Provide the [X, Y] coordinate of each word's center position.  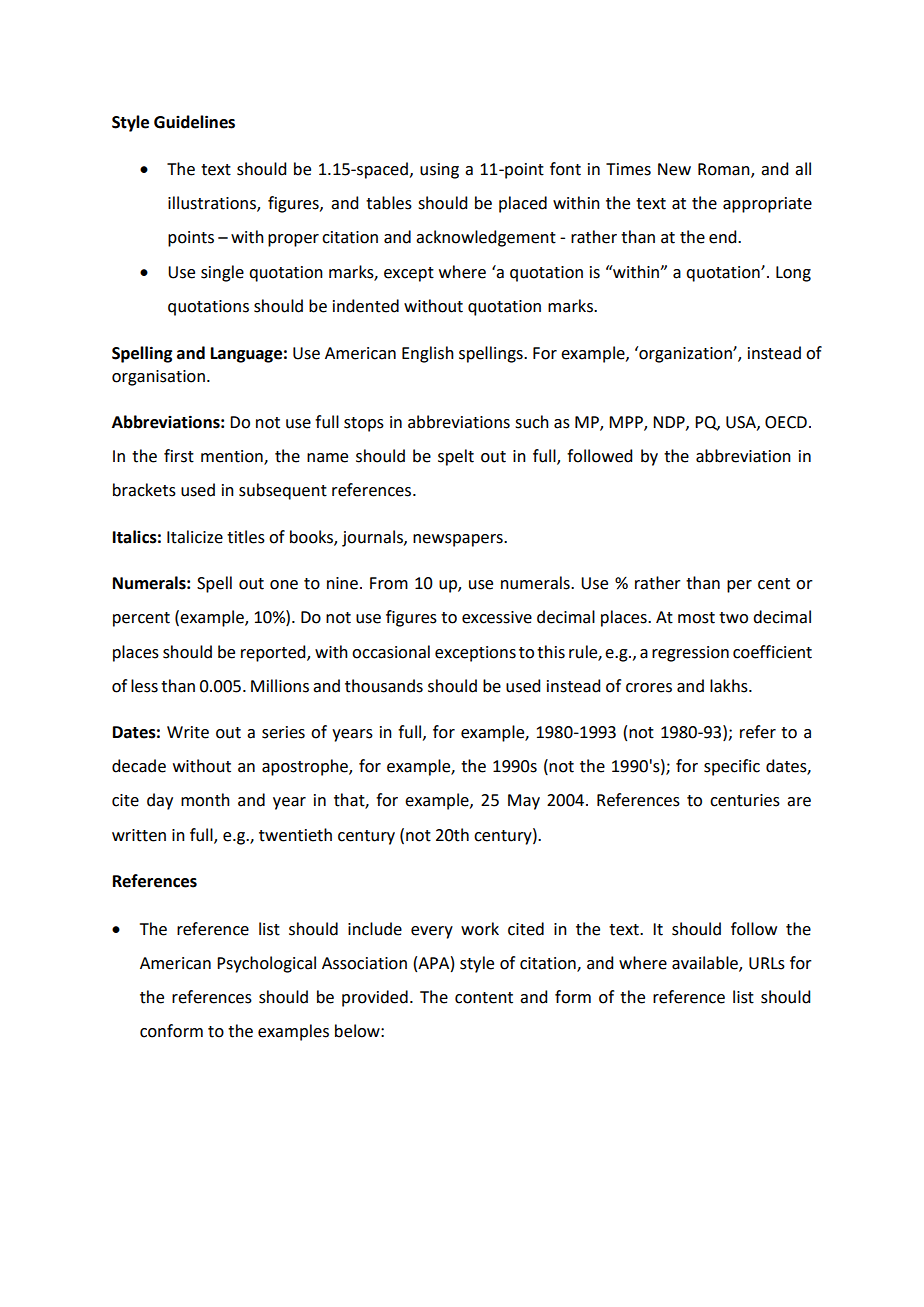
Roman [725, 170]
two [733, 618]
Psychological [266, 964]
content [484, 998]
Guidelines [194, 122]
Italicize [195, 537]
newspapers [459, 540]
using [439, 171]
